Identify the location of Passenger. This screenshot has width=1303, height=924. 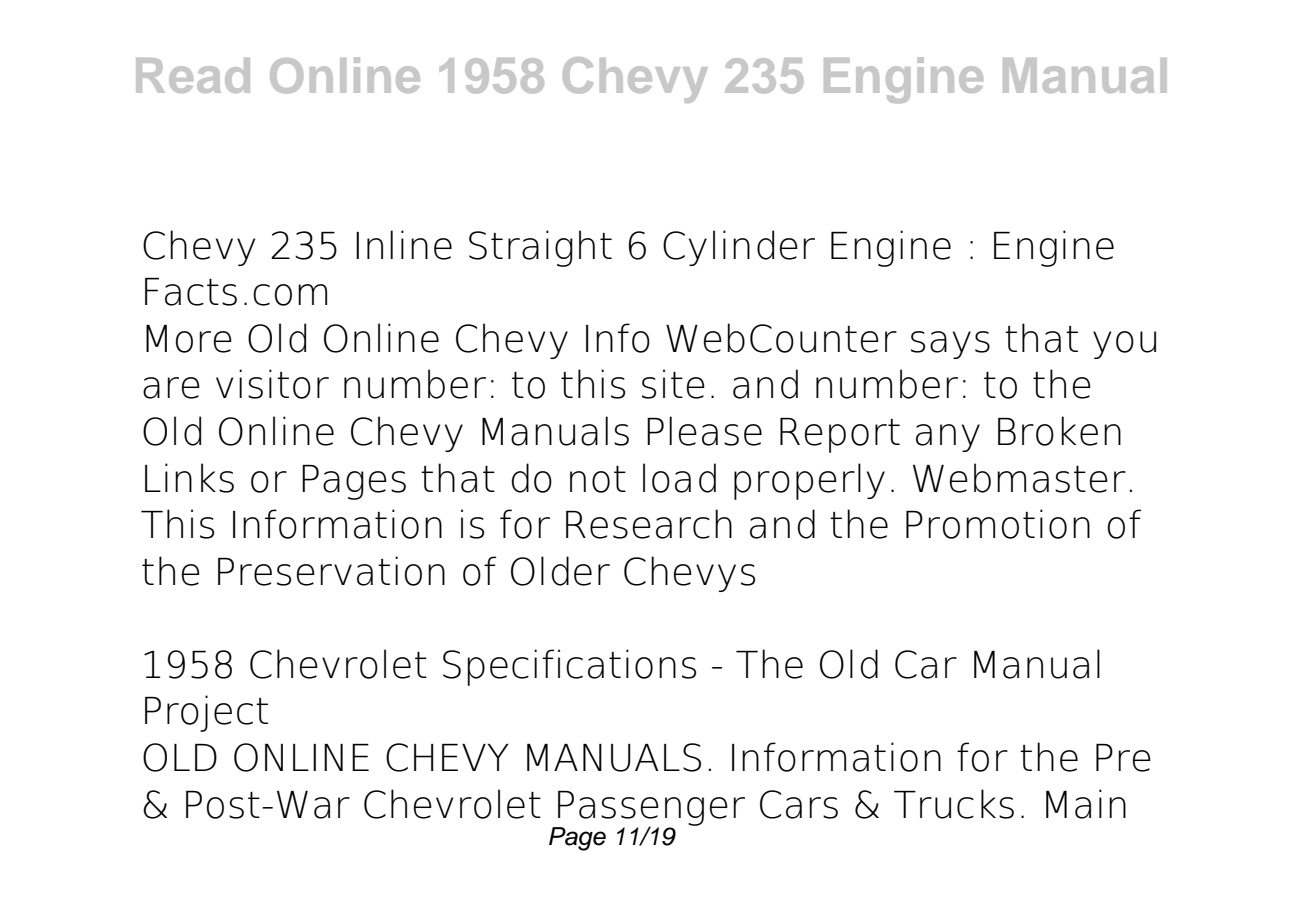
(650, 809).
